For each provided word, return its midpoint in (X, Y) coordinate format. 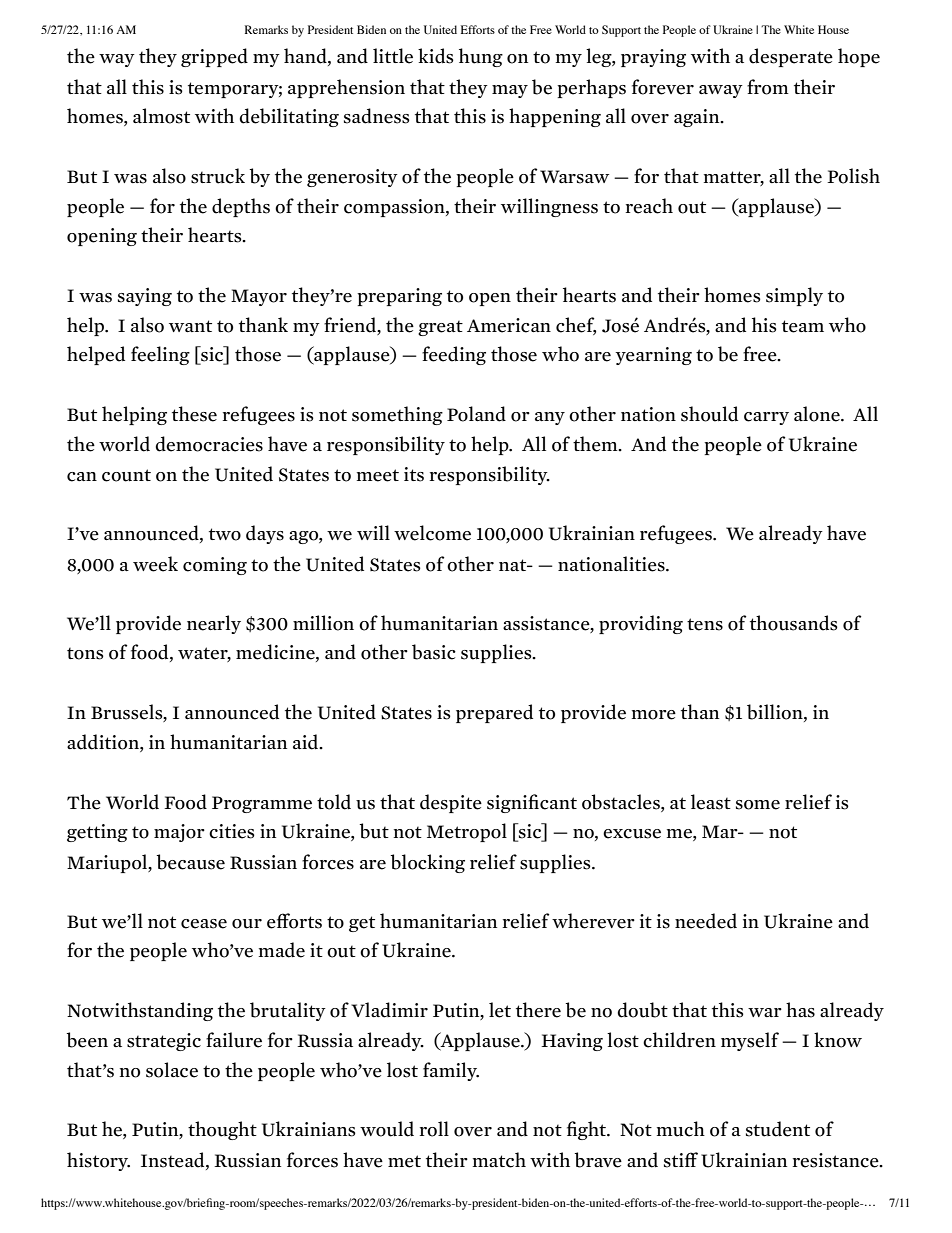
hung (481, 57)
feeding (454, 355)
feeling (160, 355)
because (191, 862)
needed (706, 921)
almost (161, 116)
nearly (214, 624)
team (803, 326)
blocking (428, 863)
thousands (794, 623)
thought (222, 1130)
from (768, 87)
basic (434, 652)
